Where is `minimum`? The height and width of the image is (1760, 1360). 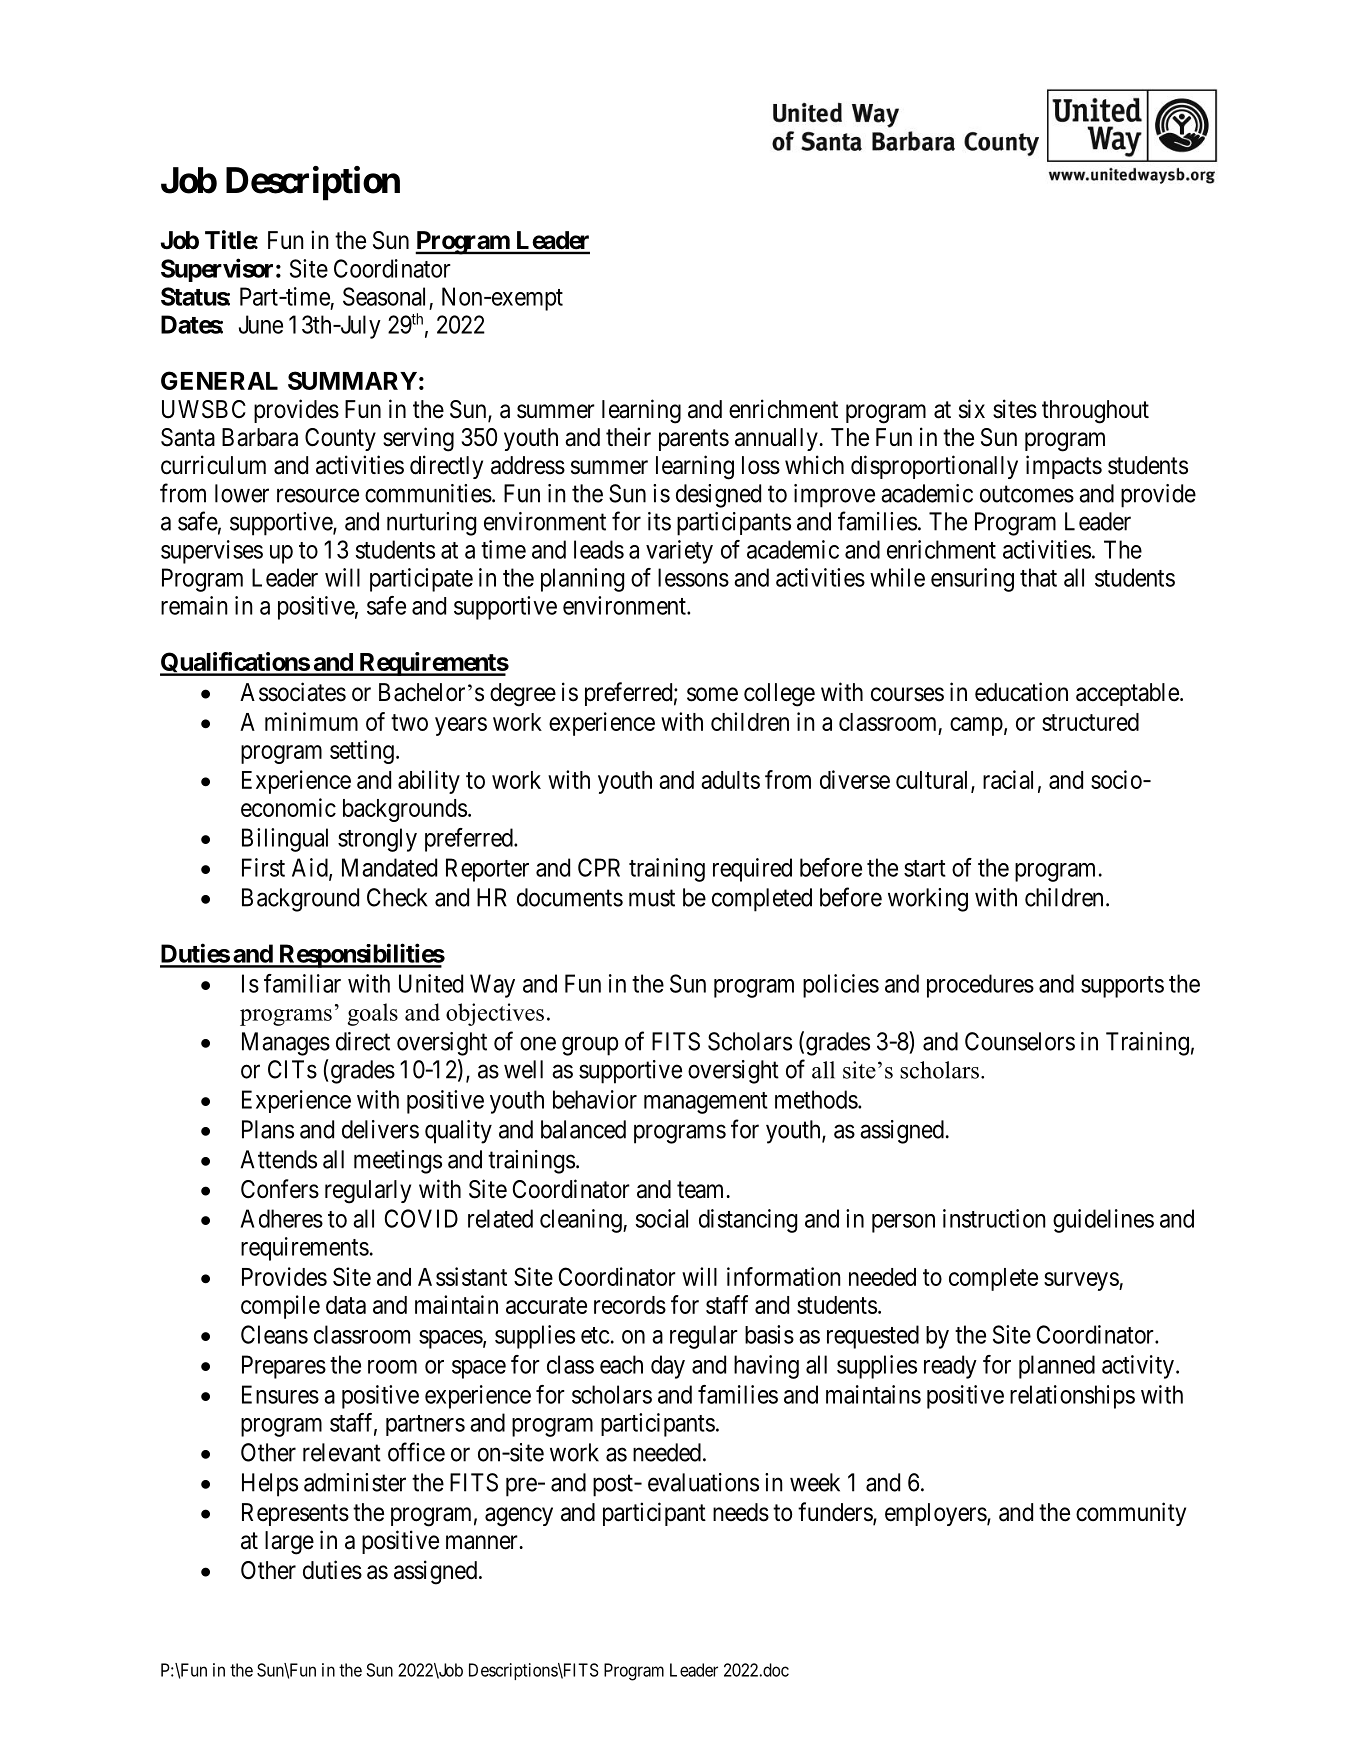
minimum is located at coordinates (311, 721).
